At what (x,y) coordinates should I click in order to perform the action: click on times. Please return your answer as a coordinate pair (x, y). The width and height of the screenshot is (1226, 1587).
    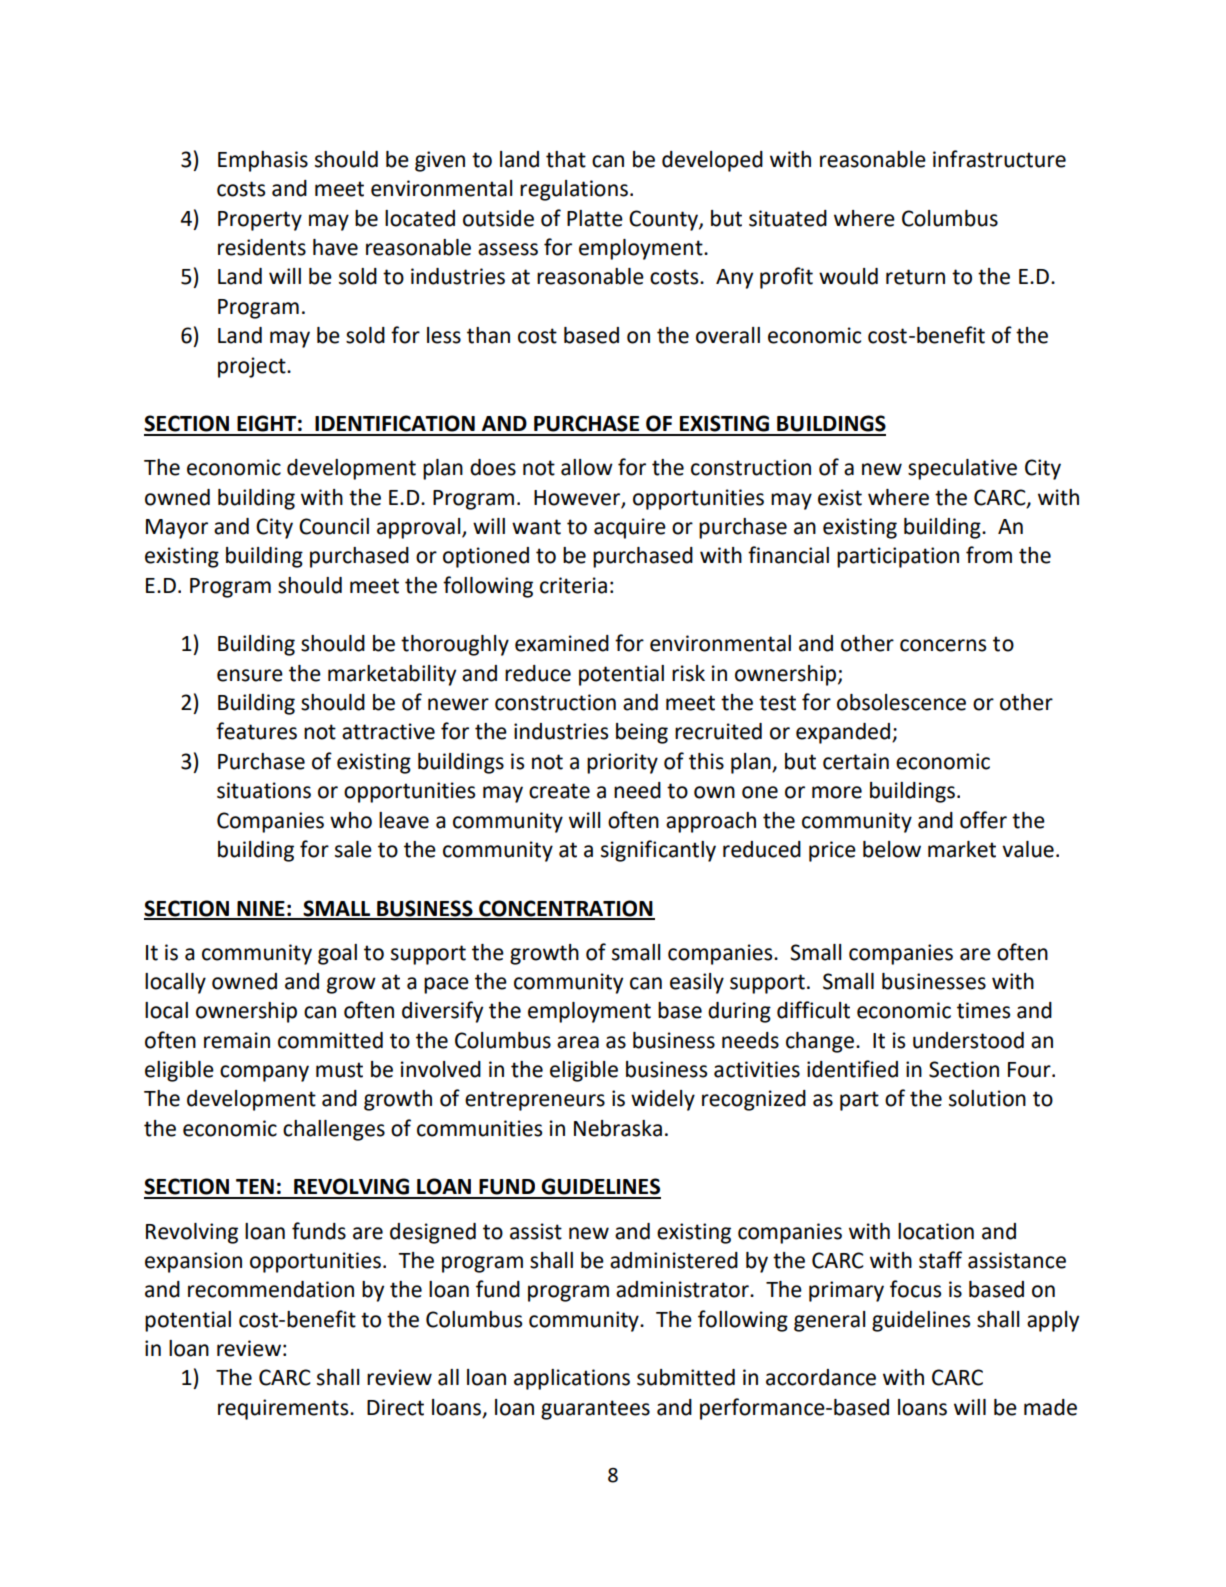
    Looking at the image, I should click on (983, 1010).
